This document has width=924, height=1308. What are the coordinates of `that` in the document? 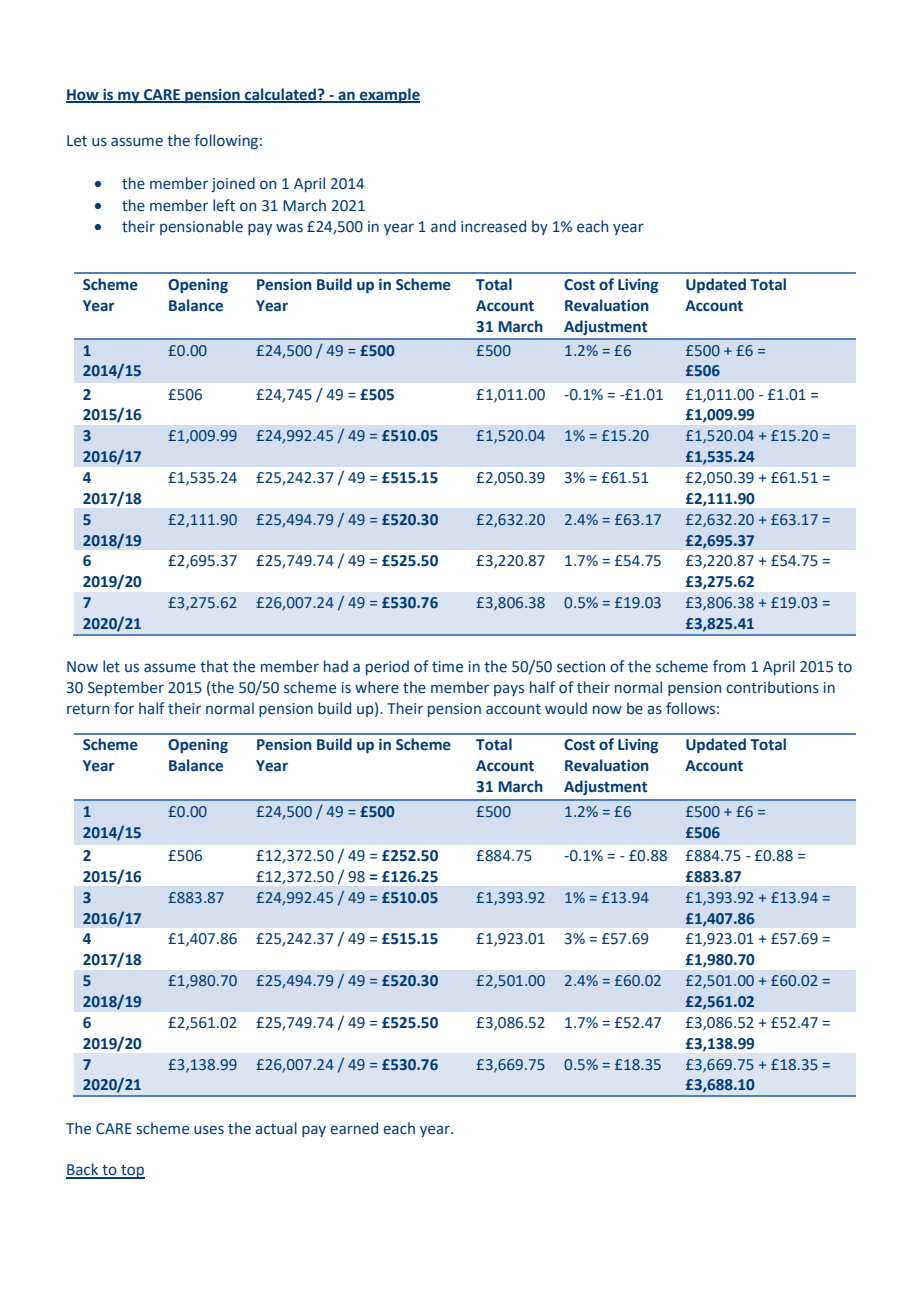 It's located at (214, 666).
